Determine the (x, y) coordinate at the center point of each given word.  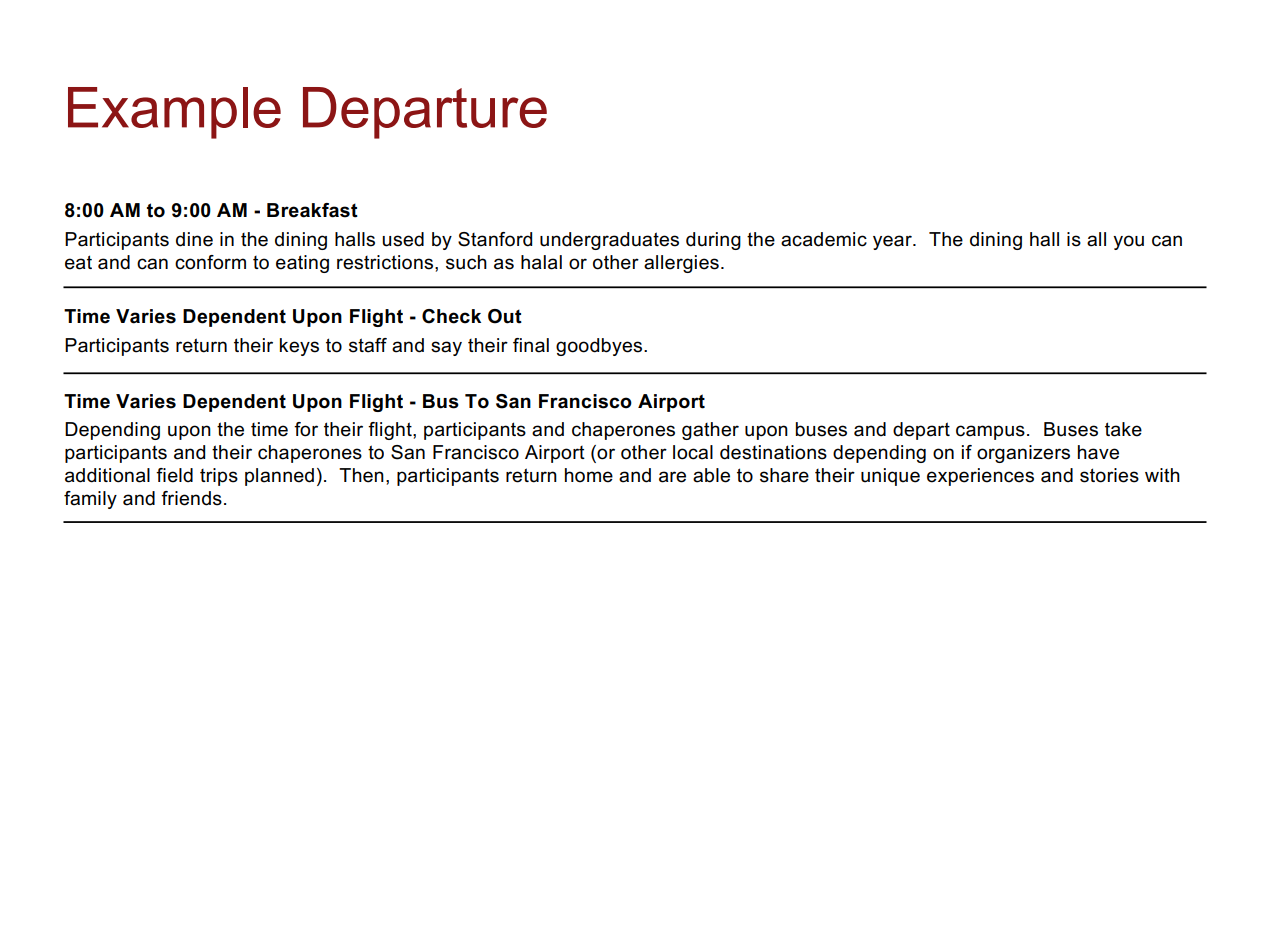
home (589, 475)
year (893, 242)
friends (191, 498)
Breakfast (312, 210)
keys (299, 347)
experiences (980, 477)
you (1128, 242)
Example (174, 113)
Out (505, 316)
